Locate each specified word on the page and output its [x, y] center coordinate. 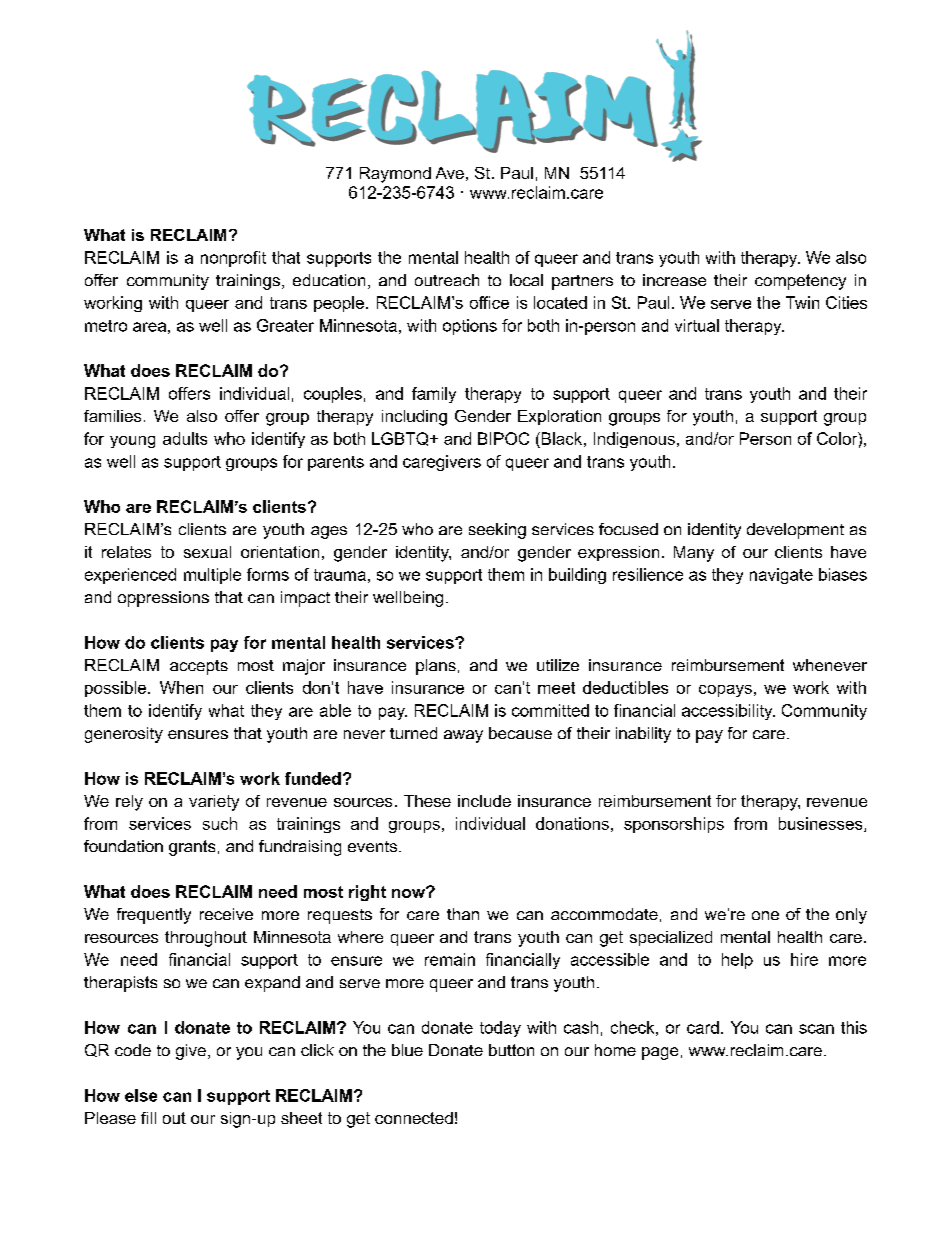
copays [725, 691]
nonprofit [233, 259]
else [141, 1095]
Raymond [395, 175]
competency [800, 282]
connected [414, 1118]
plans [436, 667]
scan [816, 1029]
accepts [199, 667]
